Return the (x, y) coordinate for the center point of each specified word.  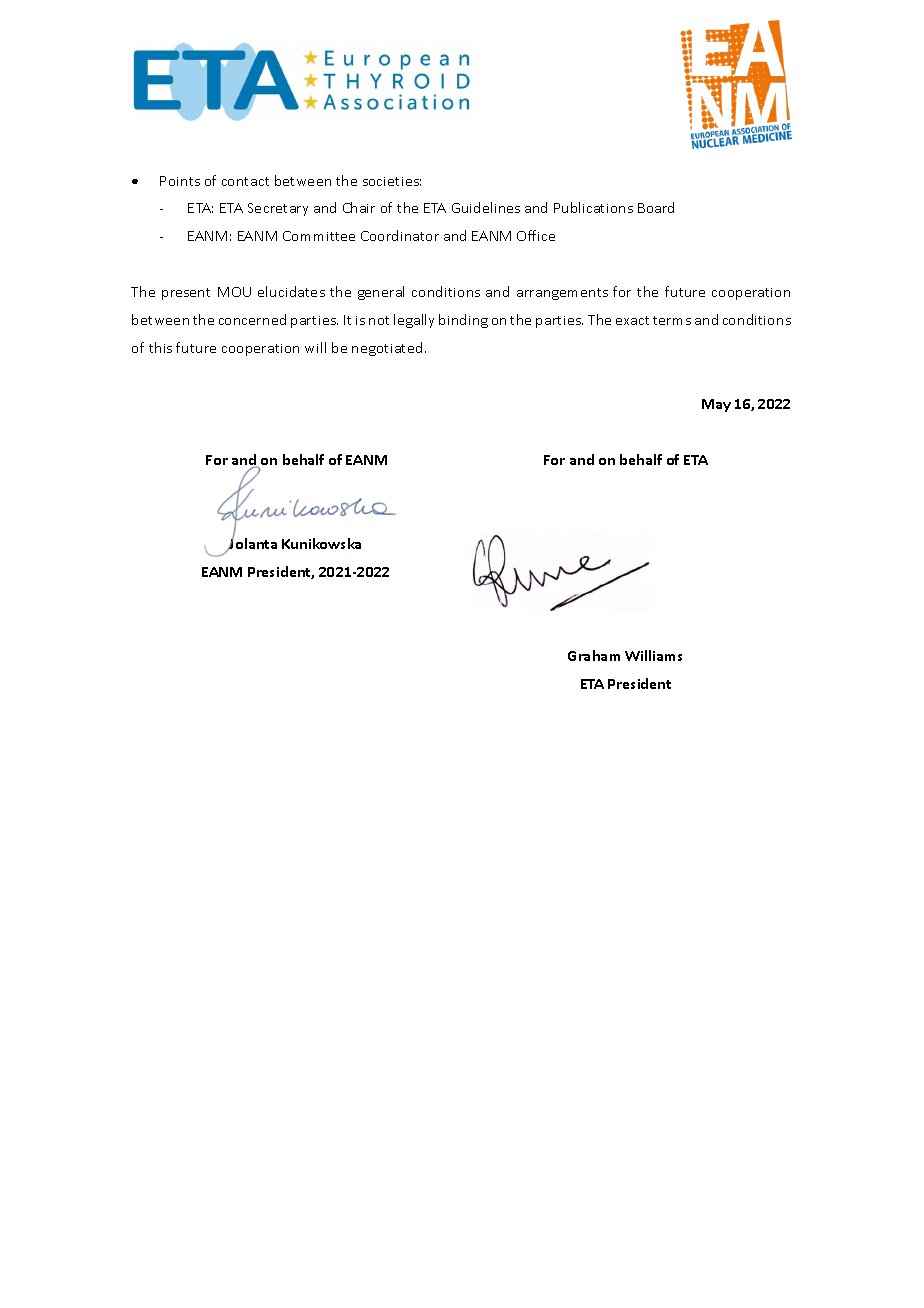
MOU (234, 292)
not (379, 320)
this (160, 347)
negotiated (387, 349)
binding (463, 321)
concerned (252, 319)
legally (414, 321)
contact (245, 181)
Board (656, 207)
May (716, 405)
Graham (594, 655)
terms (672, 320)
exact (632, 320)
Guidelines (486, 207)
